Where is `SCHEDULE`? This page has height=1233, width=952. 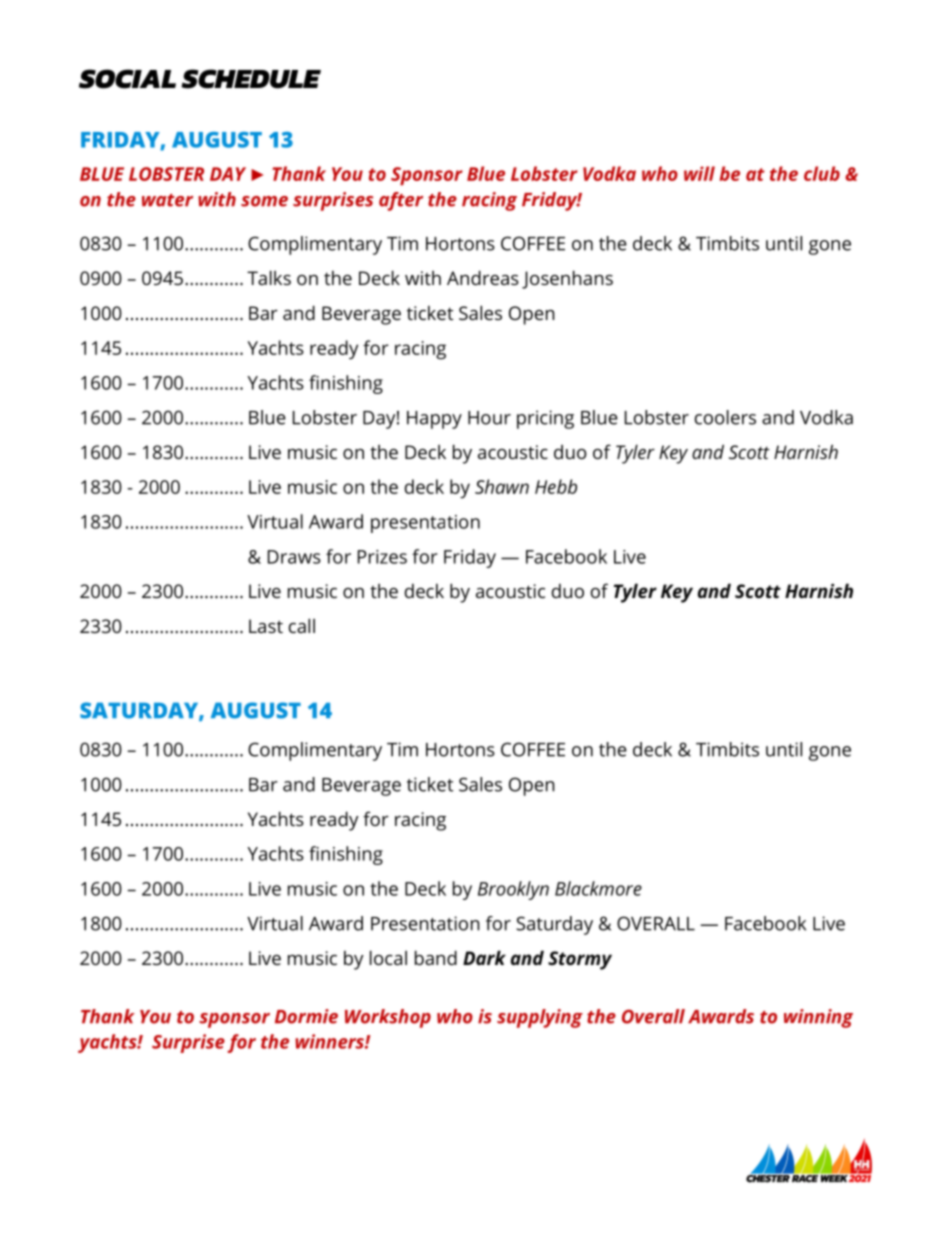 SCHEDULE is located at coordinates (251, 79).
